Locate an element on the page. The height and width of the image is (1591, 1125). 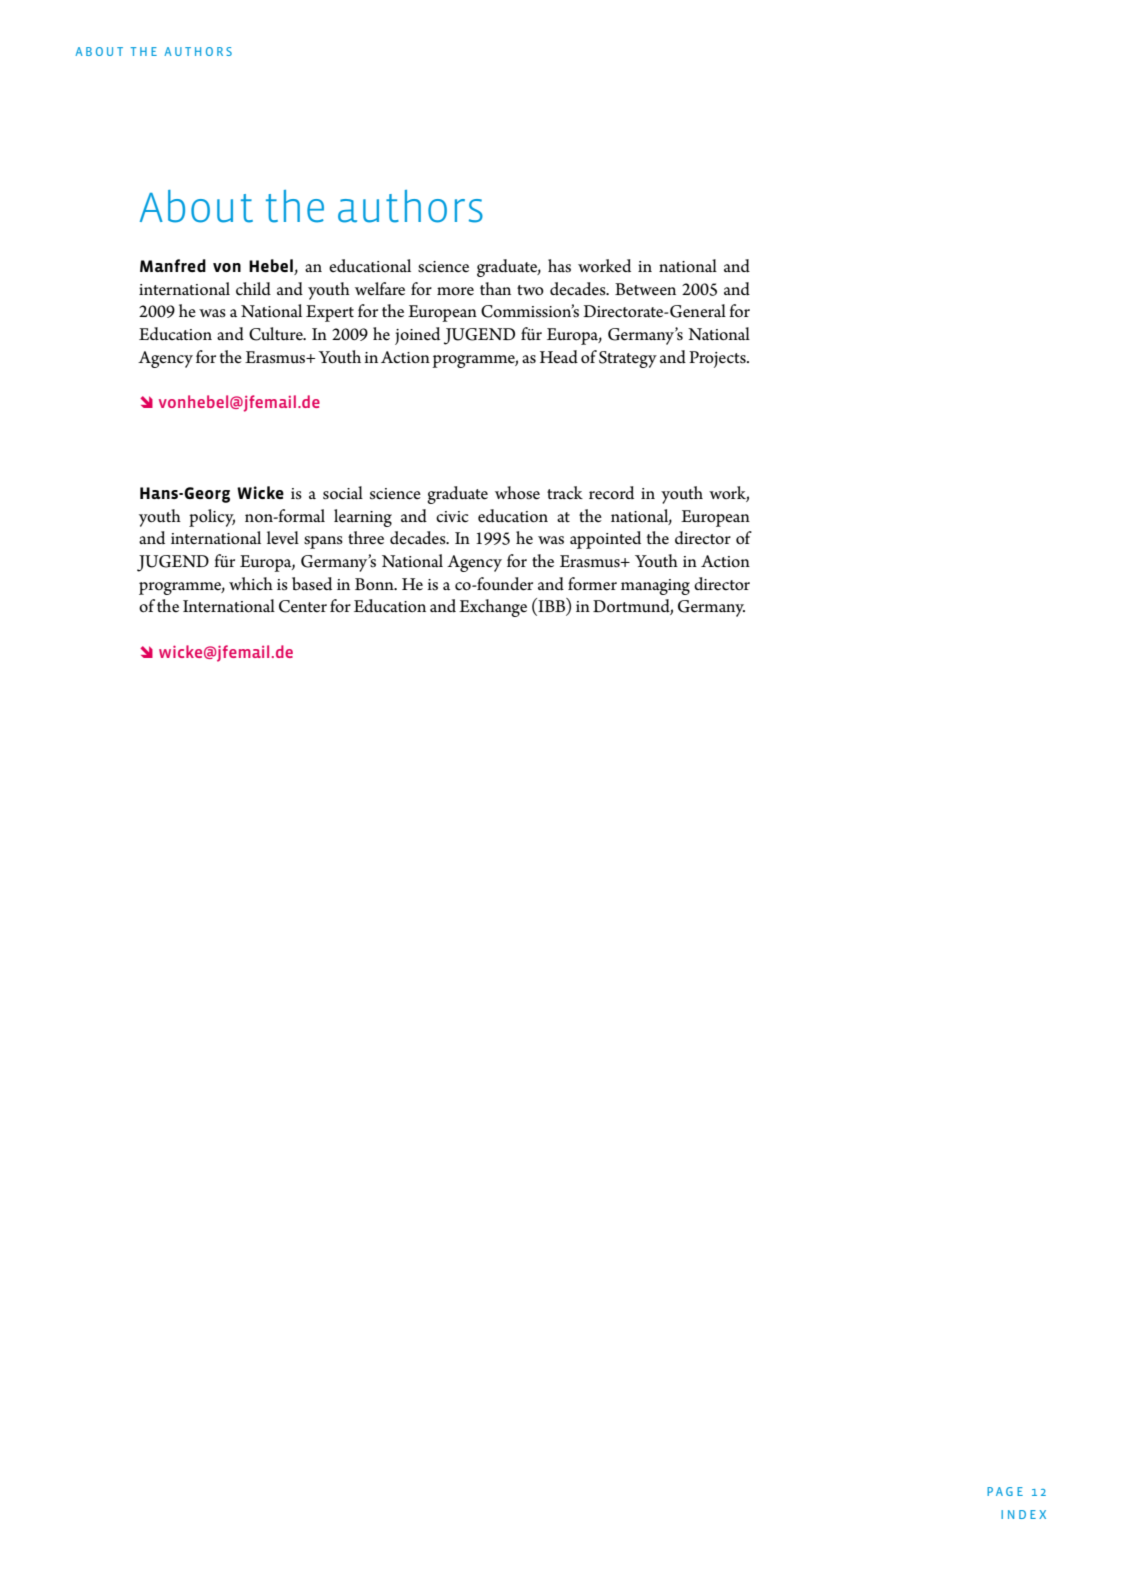
managing is located at coordinates (655, 587).
